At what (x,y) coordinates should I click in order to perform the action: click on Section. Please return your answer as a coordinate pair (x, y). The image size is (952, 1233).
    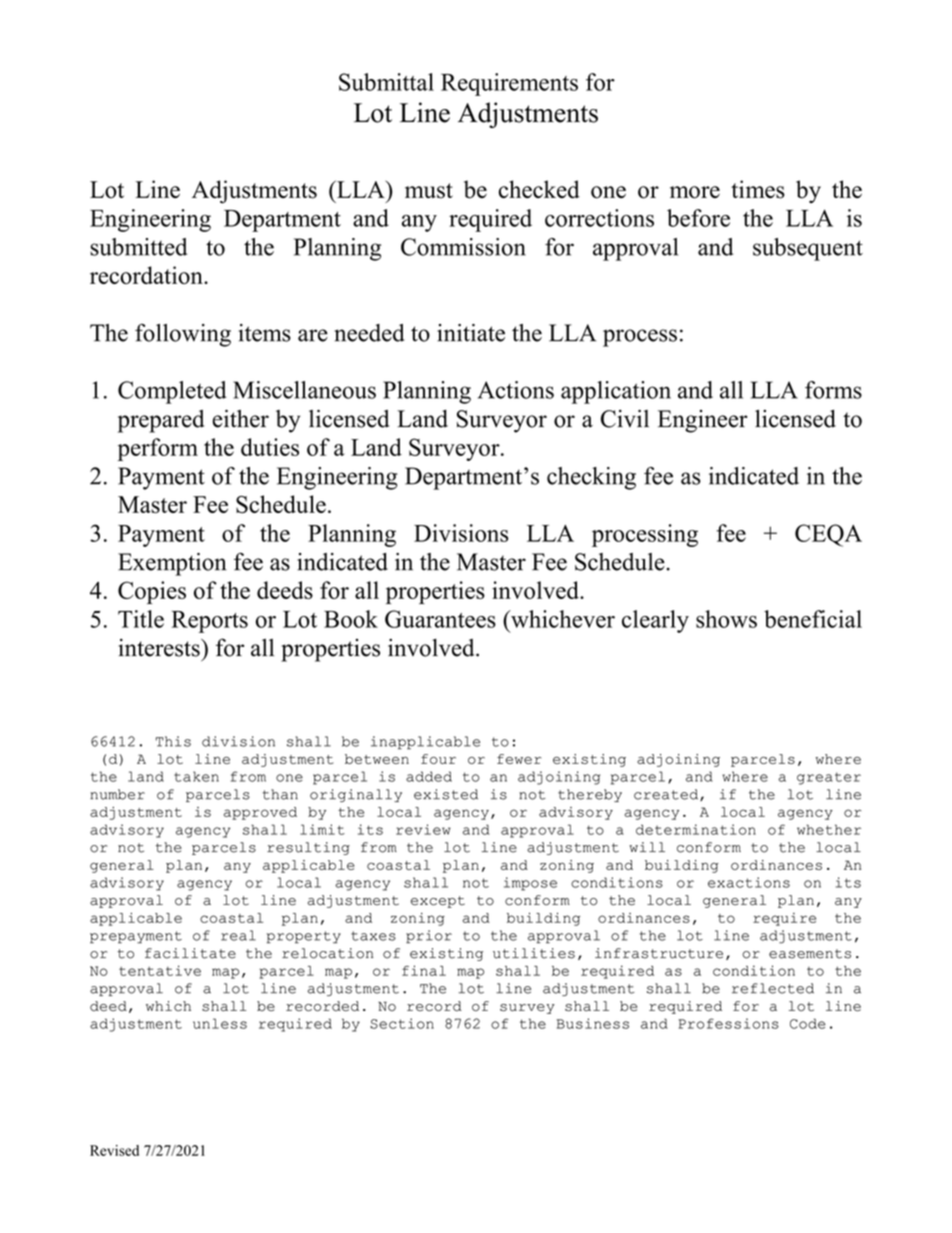
    Looking at the image, I should click on (402, 1023).
